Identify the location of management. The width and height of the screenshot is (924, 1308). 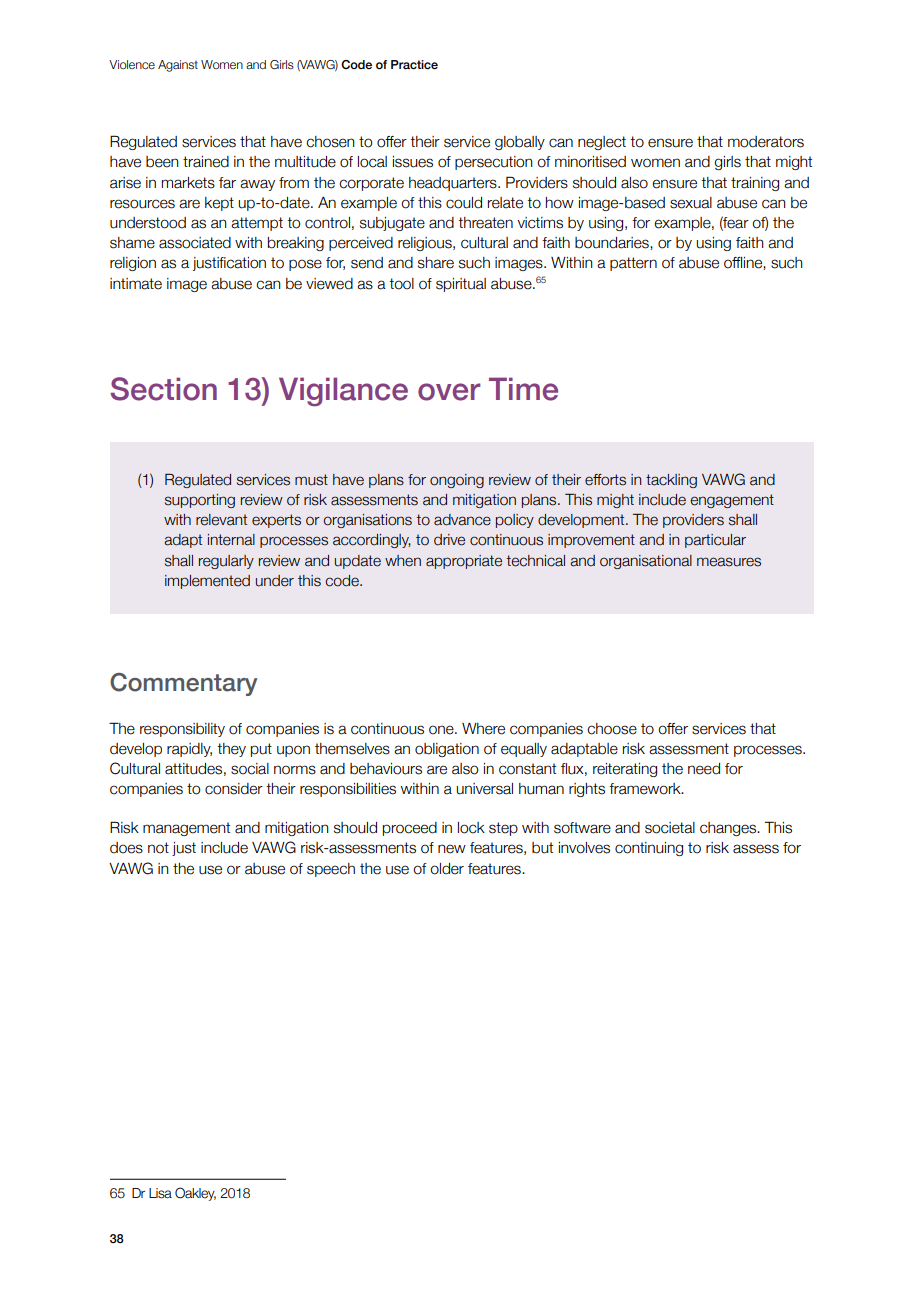
(186, 829).
